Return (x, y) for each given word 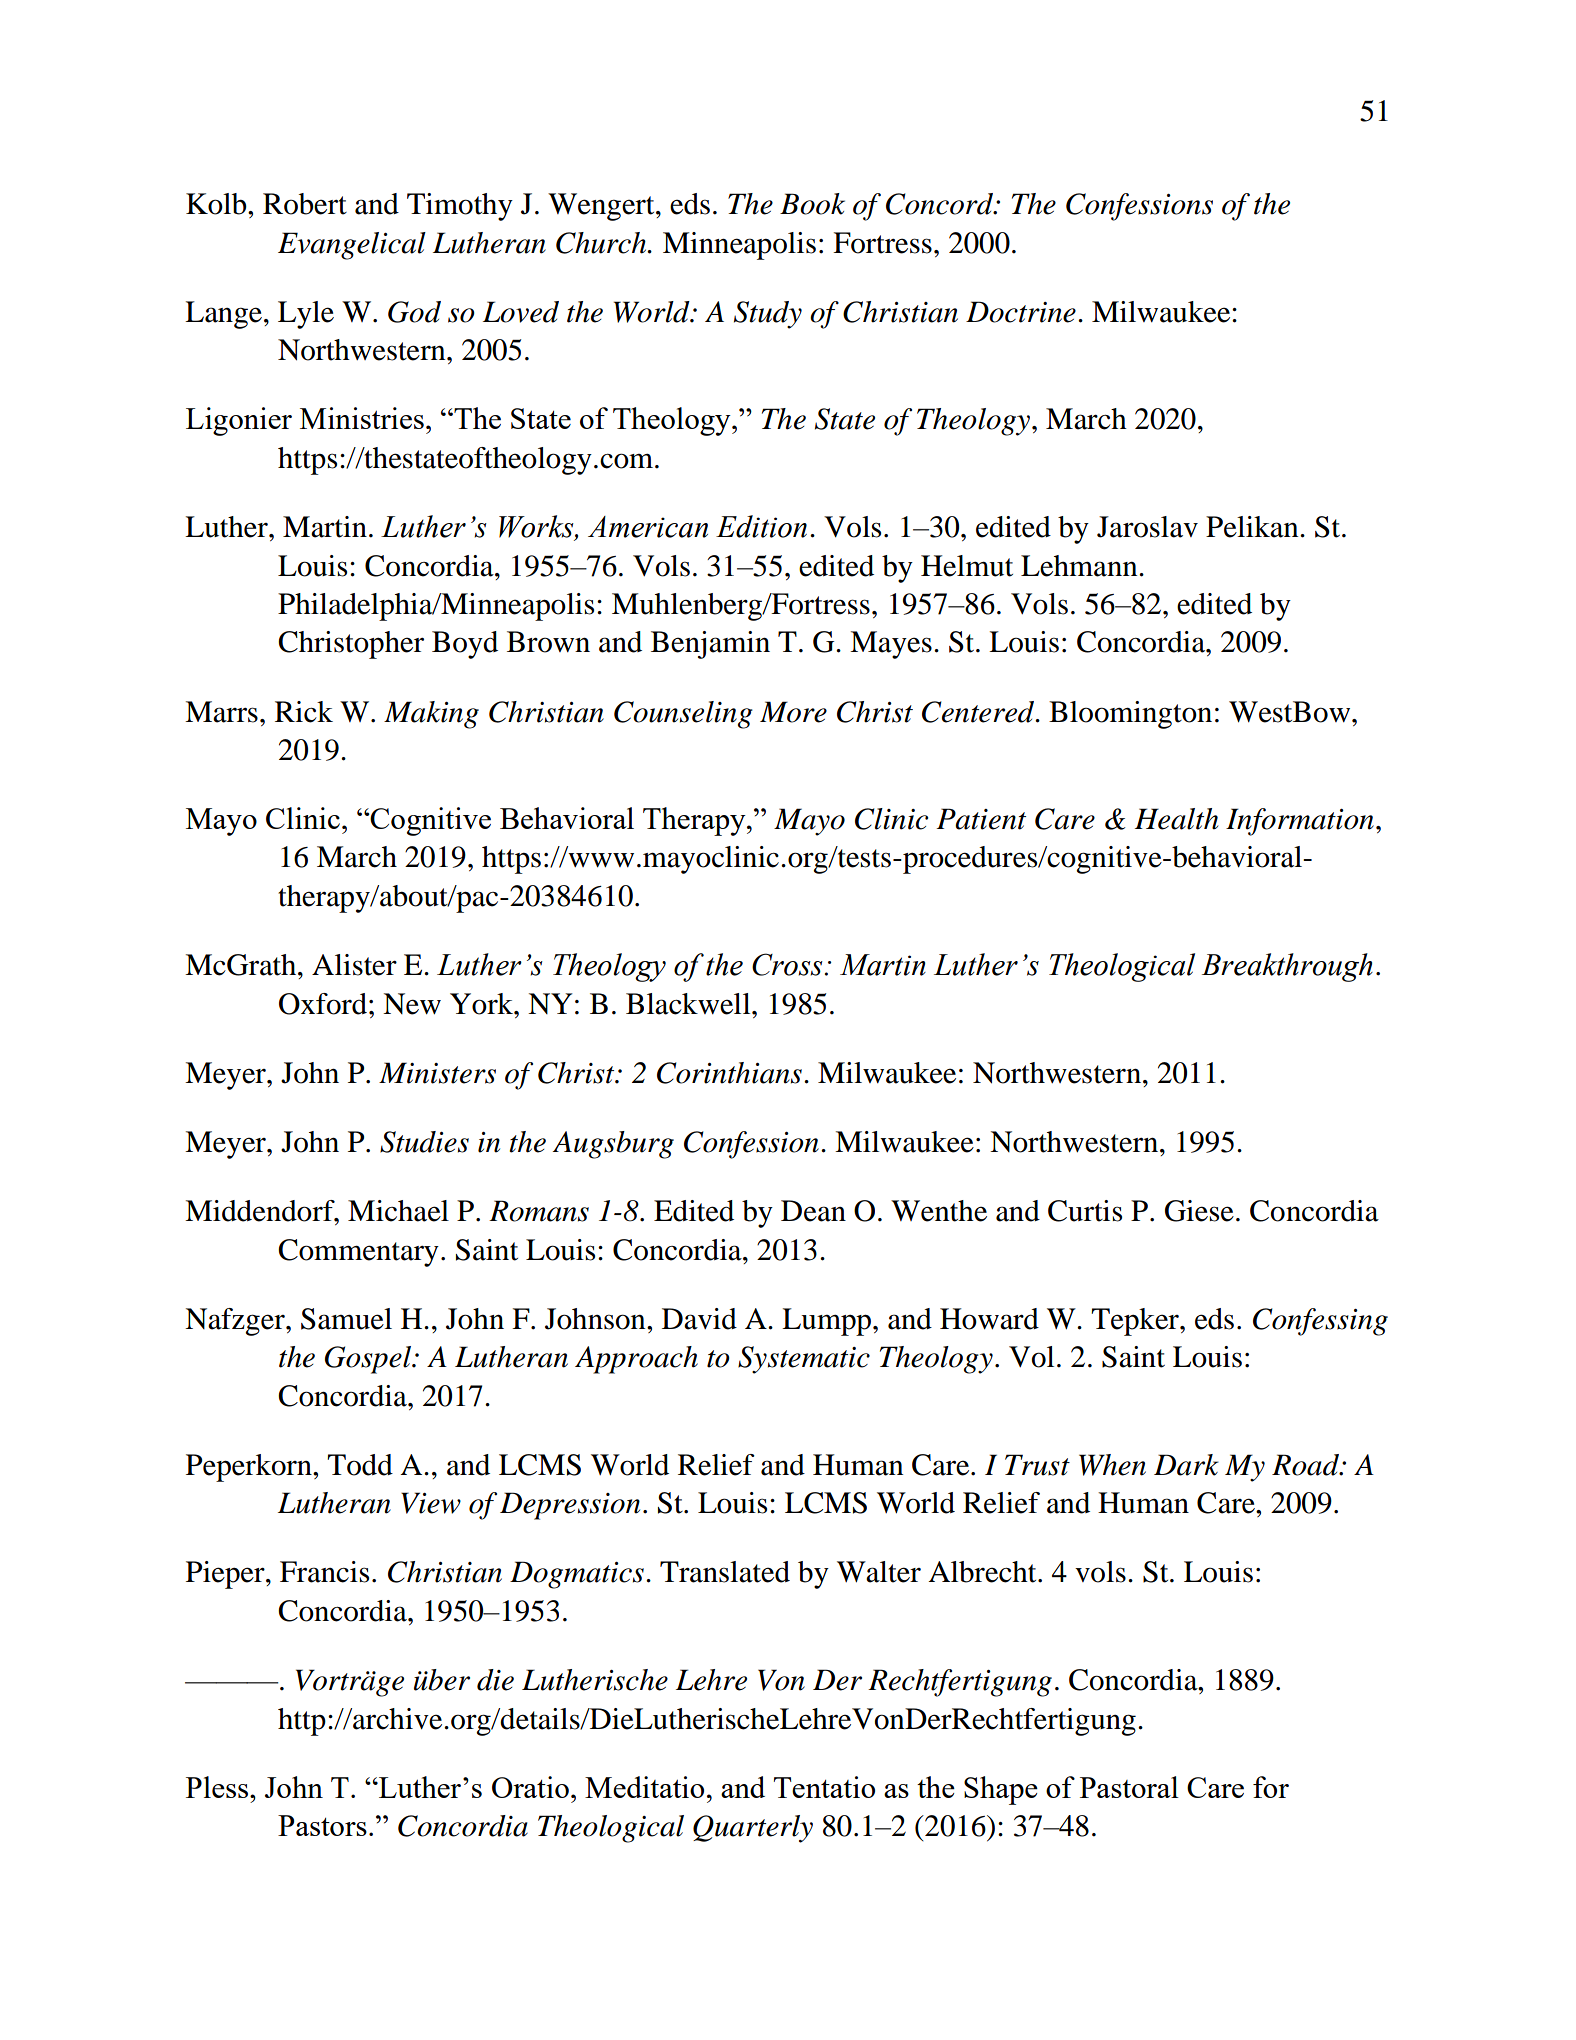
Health (1176, 819)
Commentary (358, 1253)
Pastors (322, 1825)
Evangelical (352, 246)
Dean (813, 1211)
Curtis (1085, 1211)
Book (812, 204)
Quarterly (753, 1829)
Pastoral (1129, 1787)
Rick (304, 712)
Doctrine (1021, 312)
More (793, 712)
